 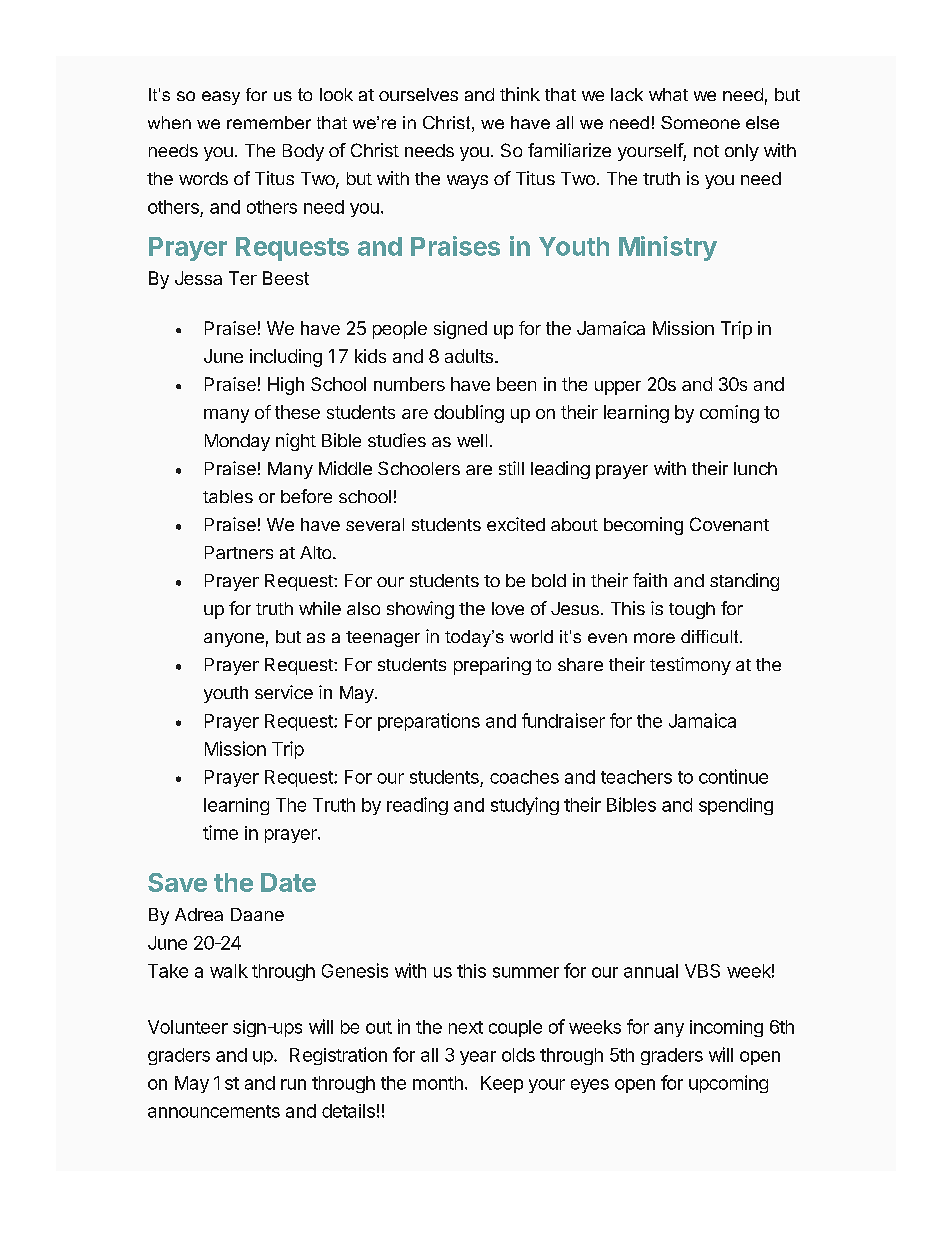 I want to click on month, so click(x=438, y=1083).
